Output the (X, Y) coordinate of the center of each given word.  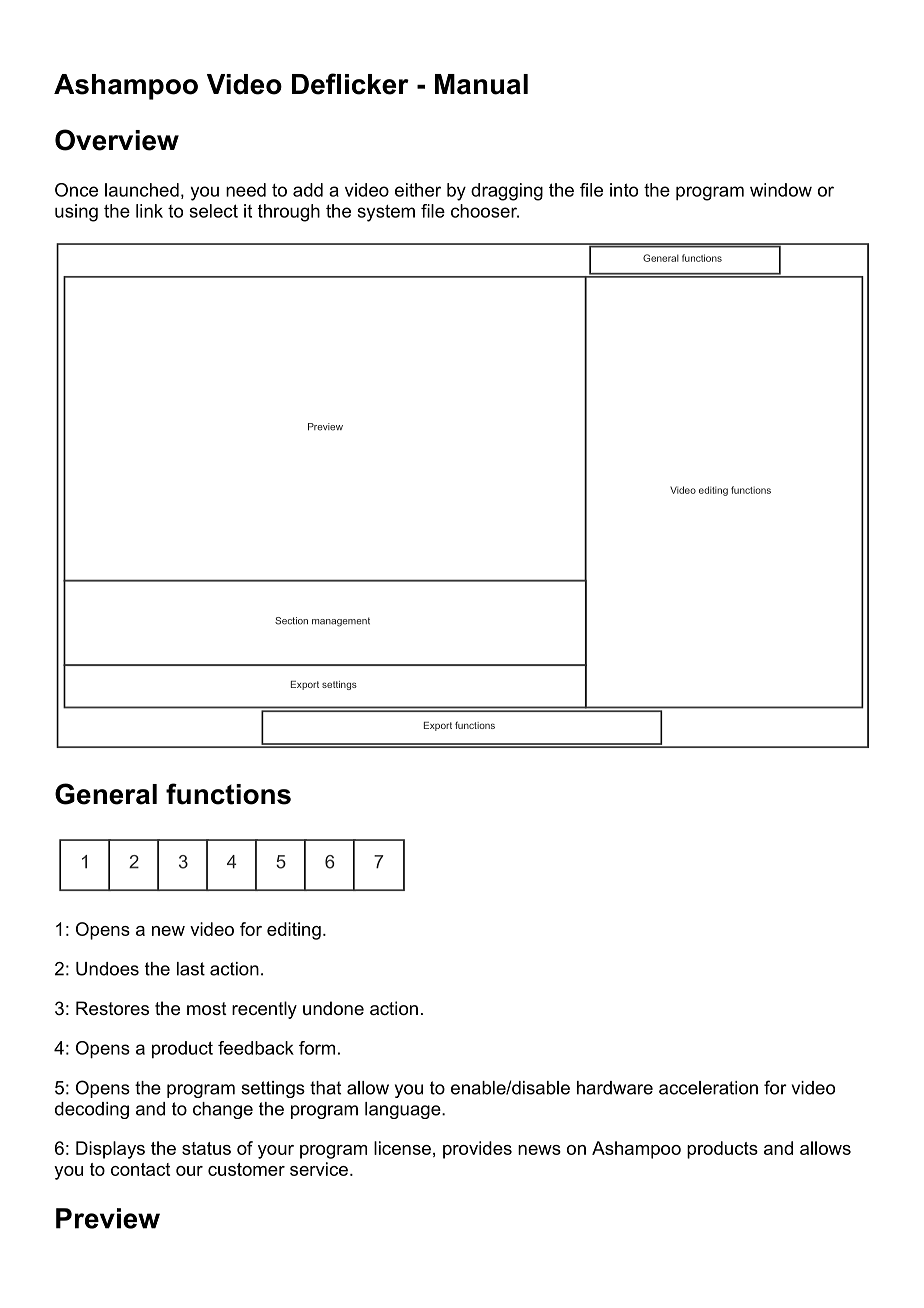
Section (291, 621)
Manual (481, 84)
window (781, 190)
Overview (117, 140)
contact (140, 1169)
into (624, 190)
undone (333, 1008)
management (341, 622)
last (191, 969)
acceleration (708, 1088)
